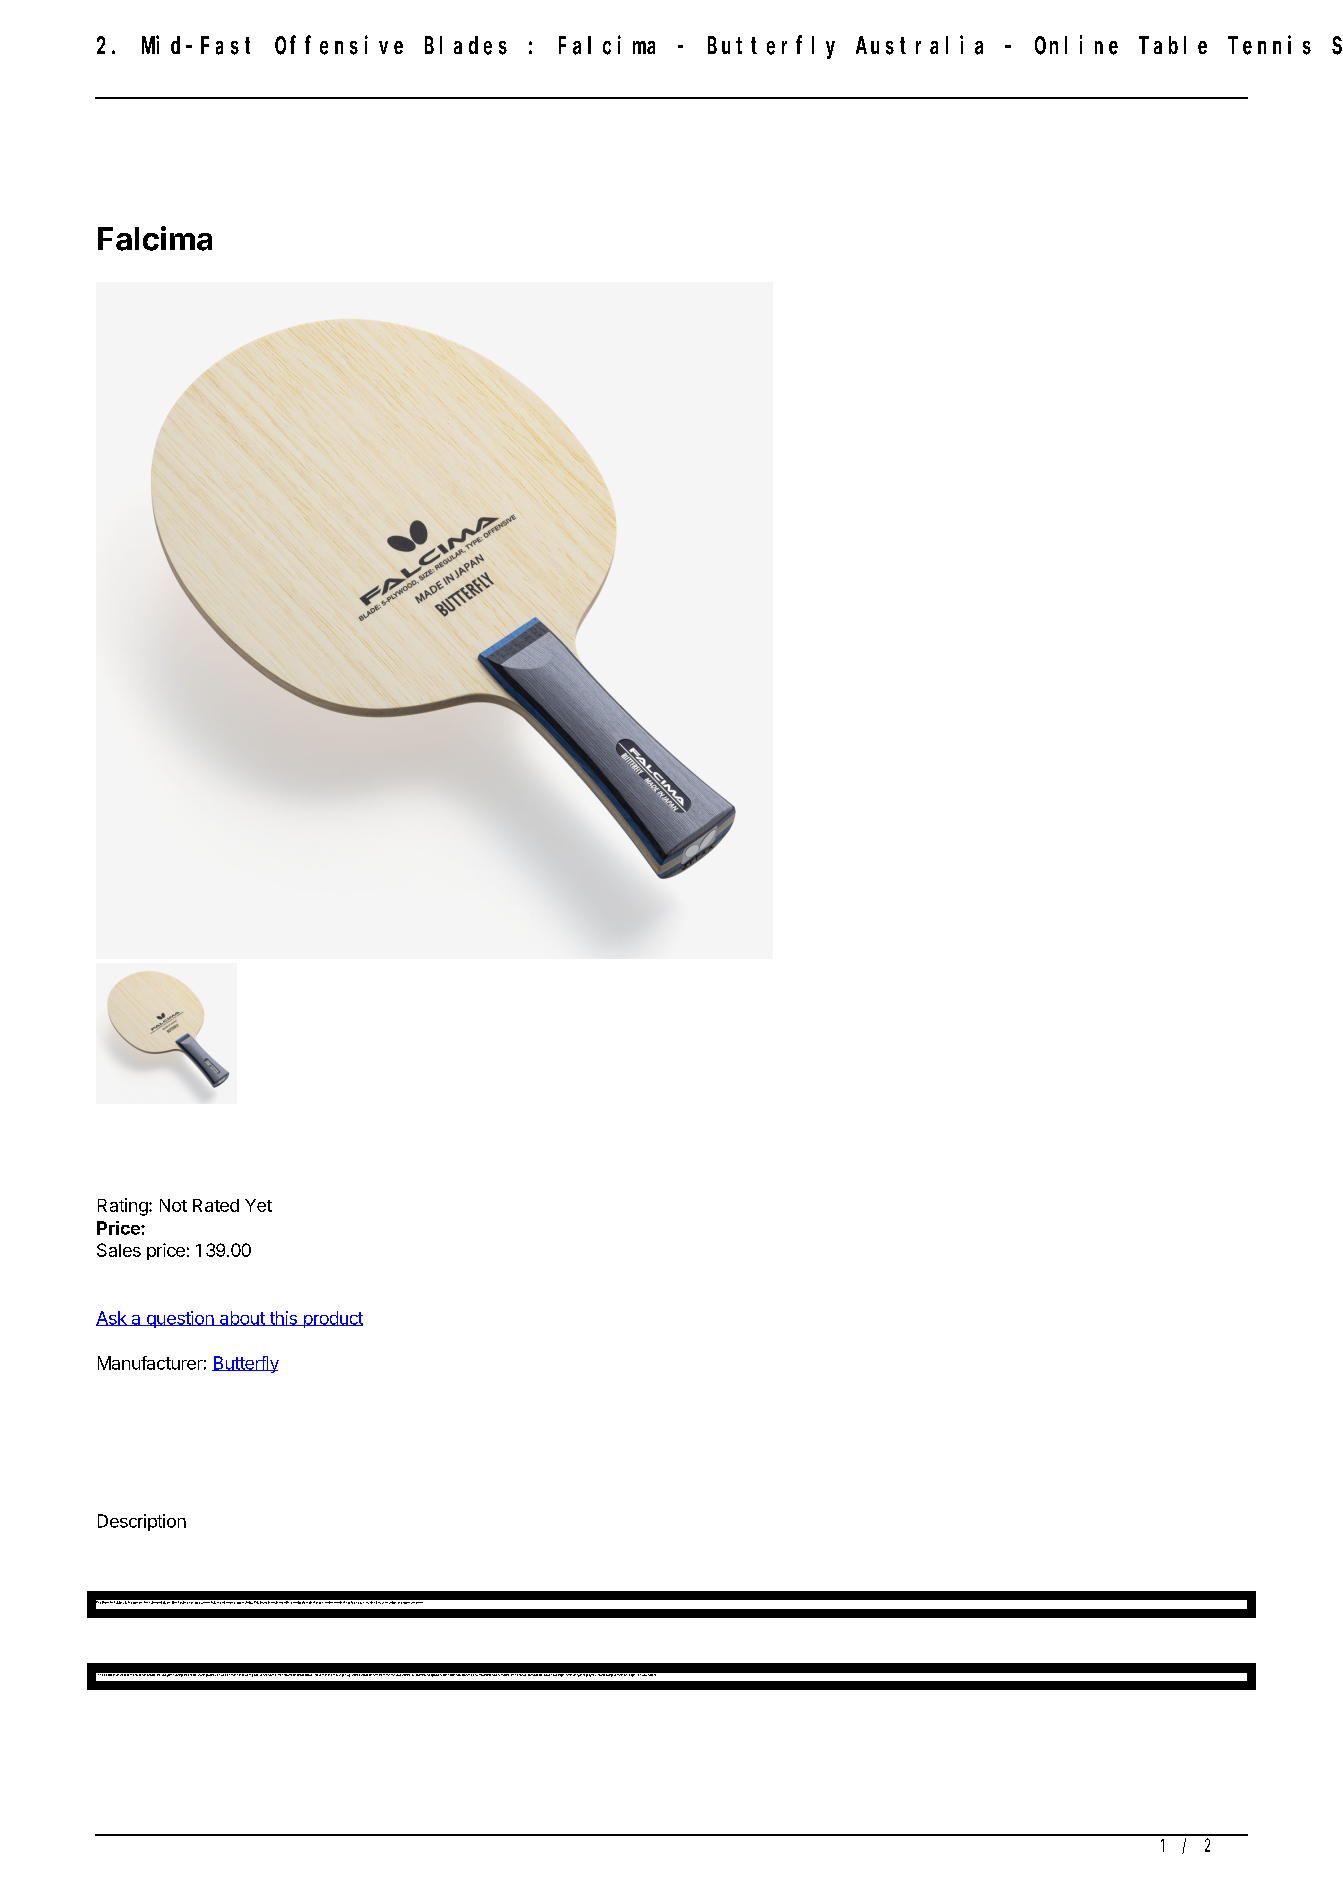  What do you see at coordinates (142, 1522) in the screenshot?
I see `Description` at bounding box center [142, 1522].
